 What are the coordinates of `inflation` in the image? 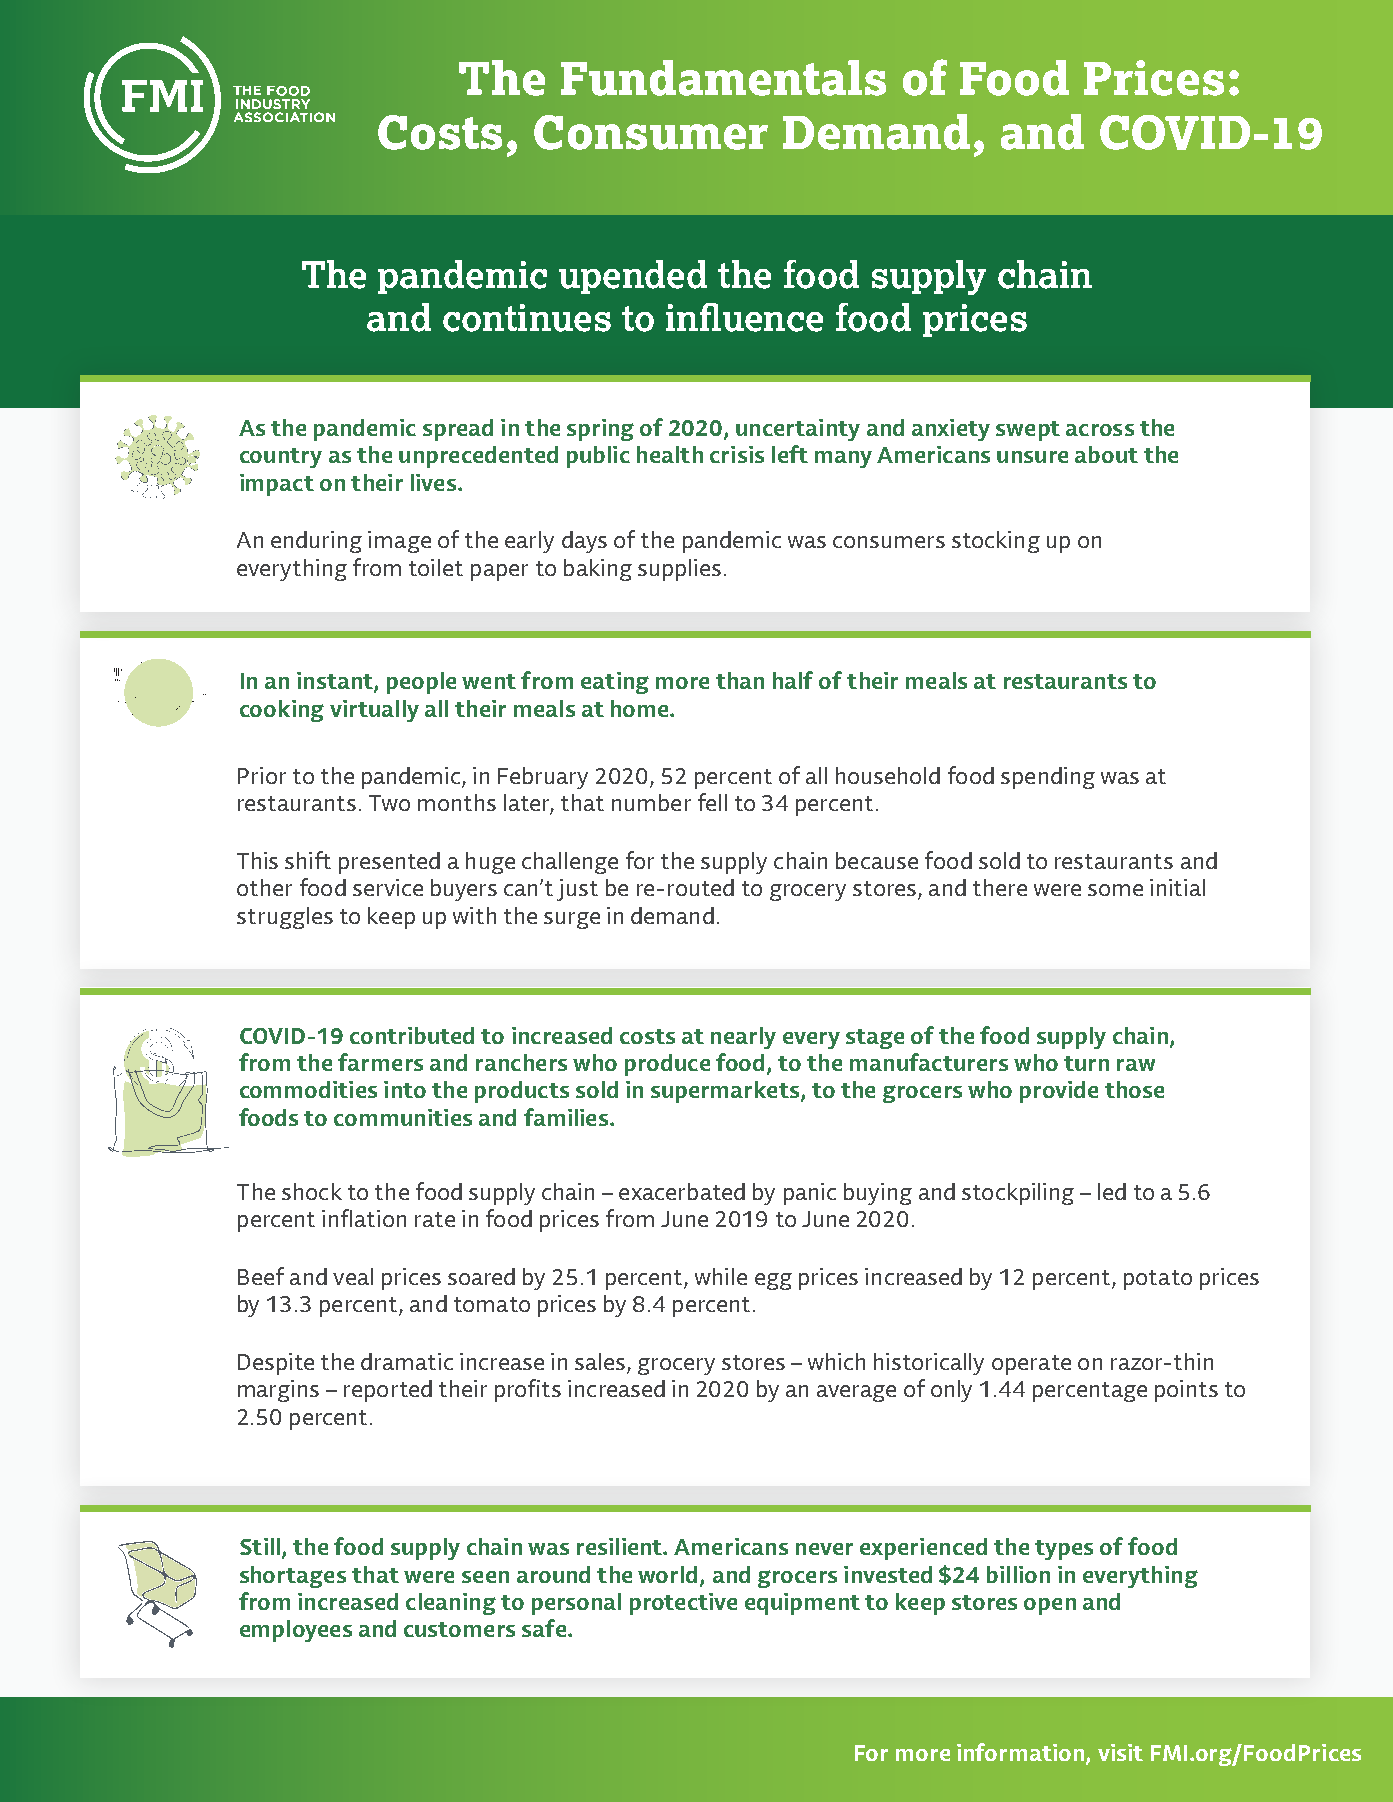 It's located at (364, 1218).
